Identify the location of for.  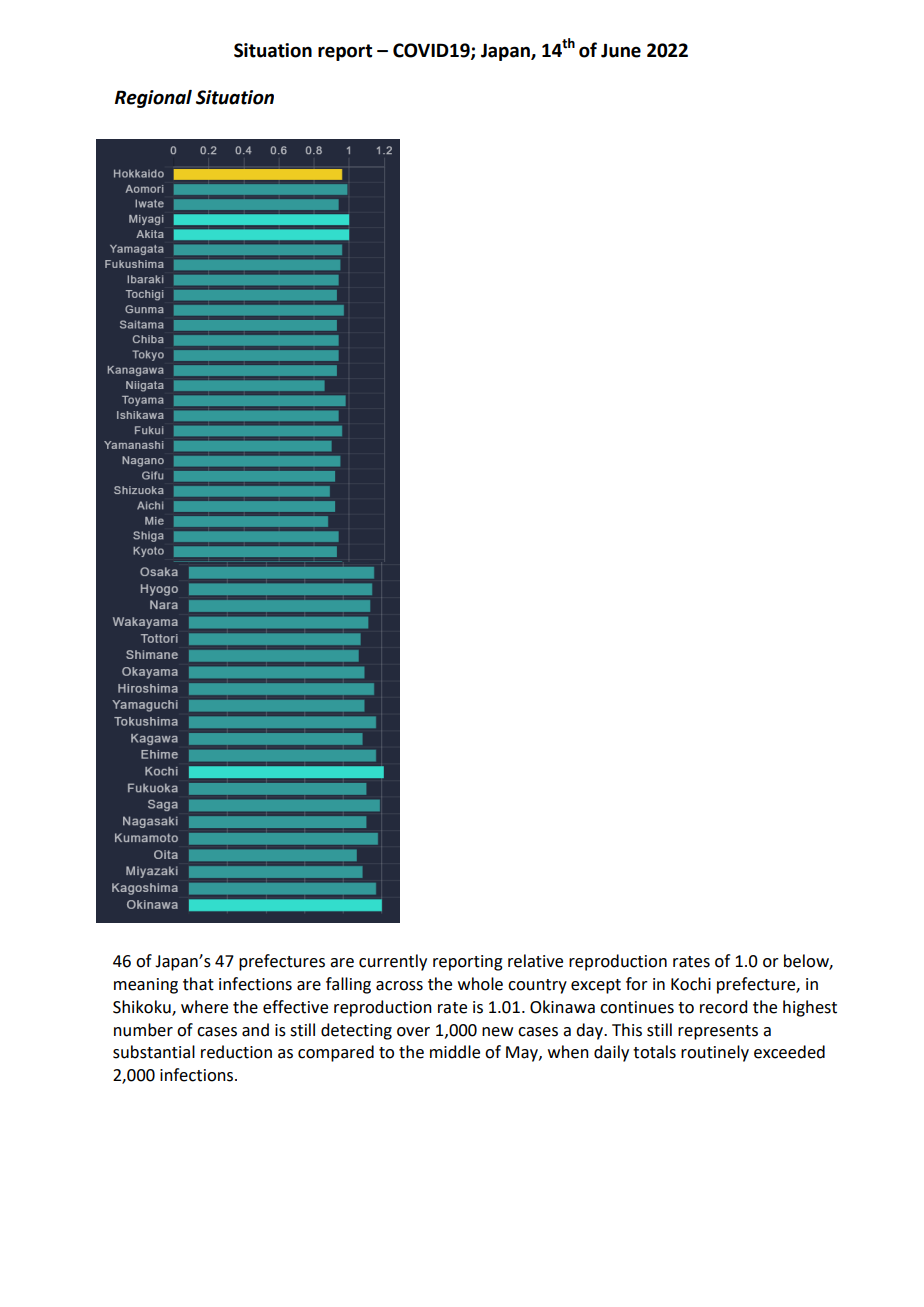
(637, 984).
